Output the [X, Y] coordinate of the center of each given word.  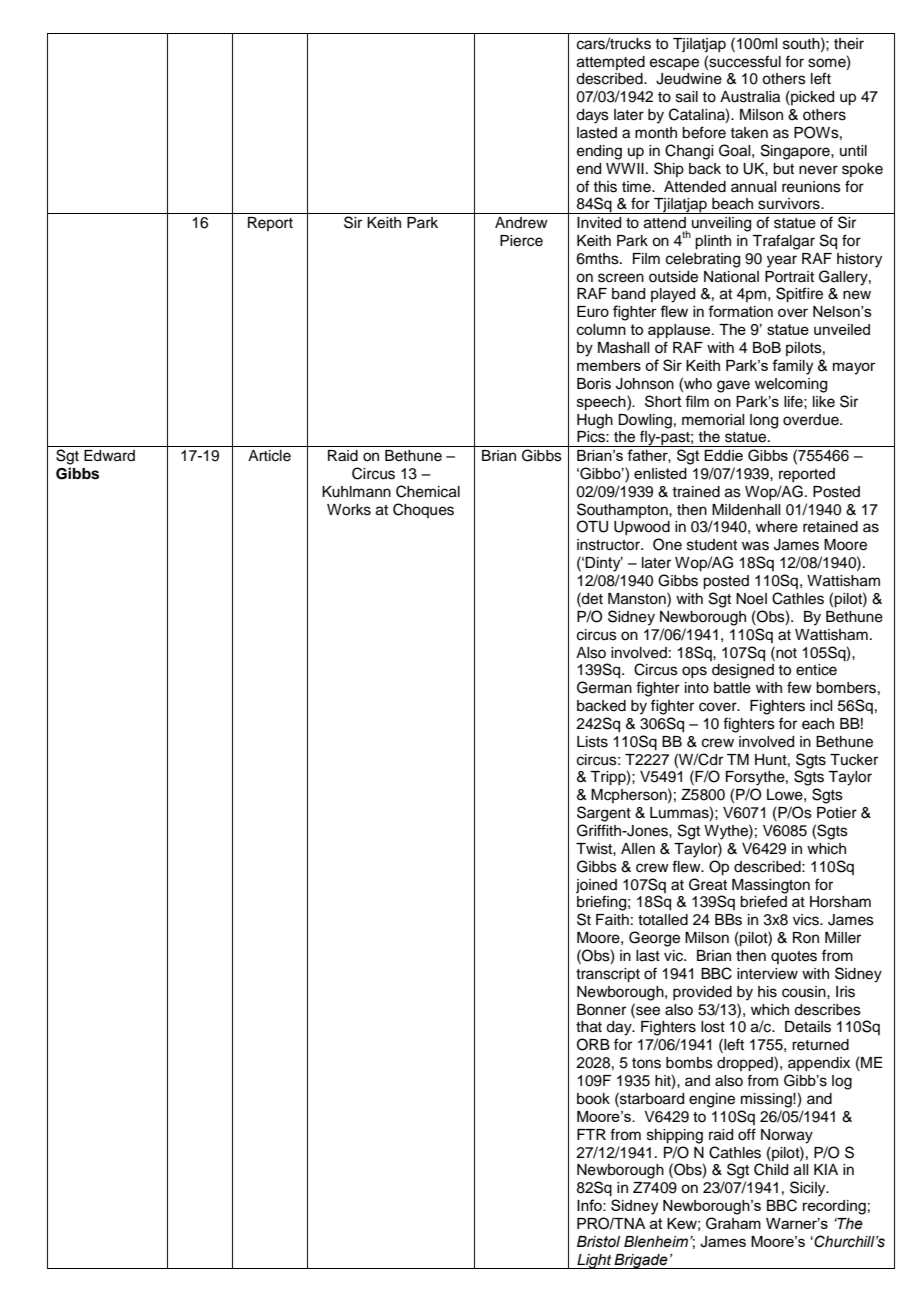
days [592, 116]
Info [590, 1205]
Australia [750, 97]
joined [596, 886]
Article [269, 456]
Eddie [723, 455]
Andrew [521, 223]
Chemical [428, 491]
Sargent [604, 814]
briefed [763, 901]
